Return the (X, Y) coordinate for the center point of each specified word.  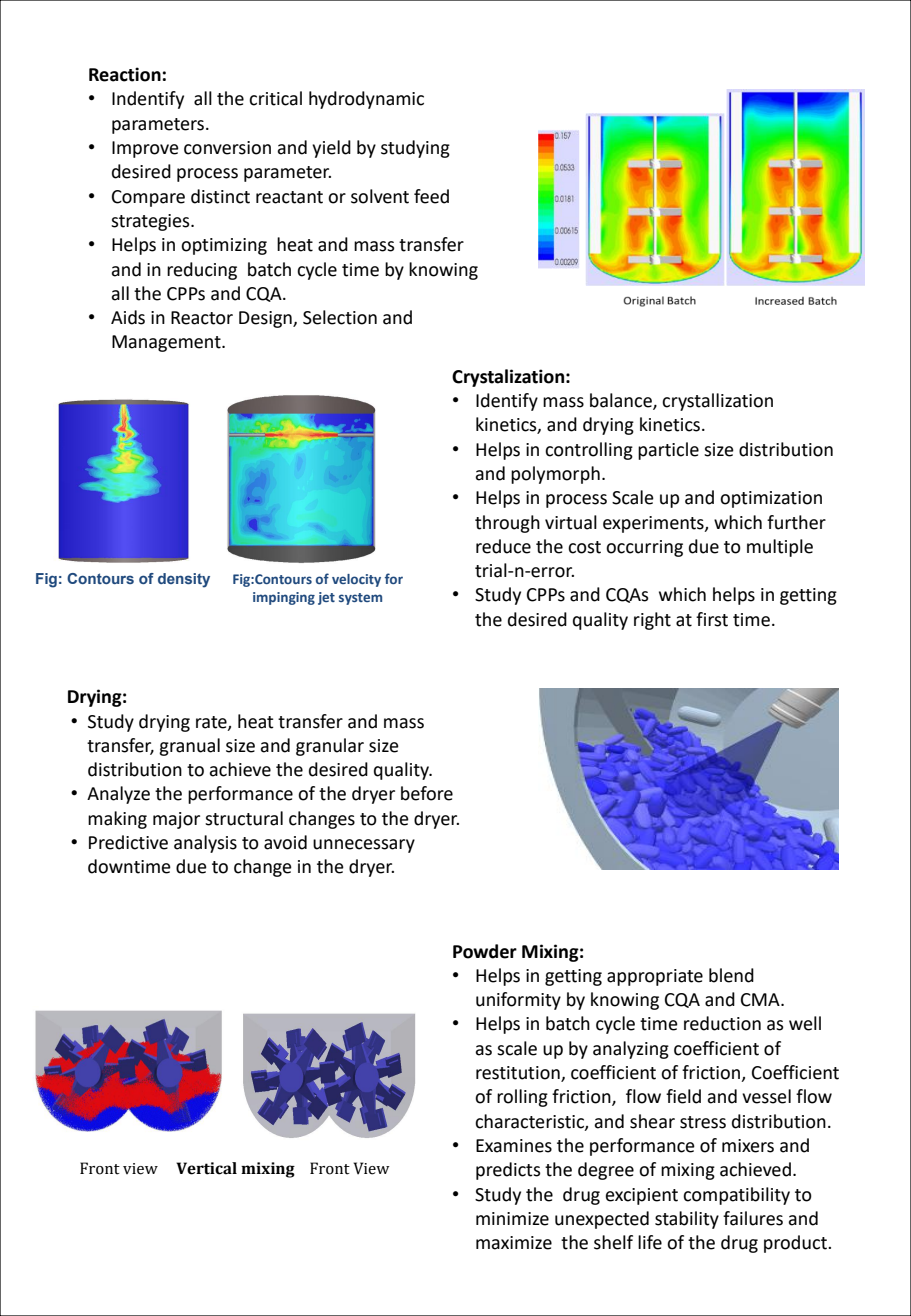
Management (167, 343)
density (184, 580)
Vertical (206, 1168)
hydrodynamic (366, 100)
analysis (205, 844)
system (360, 599)
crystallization (717, 402)
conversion (227, 148)
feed (431, 196)
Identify (507, 402)
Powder (485, 951)
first (712, 619)
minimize (512, 1219)
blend (731, 975)
